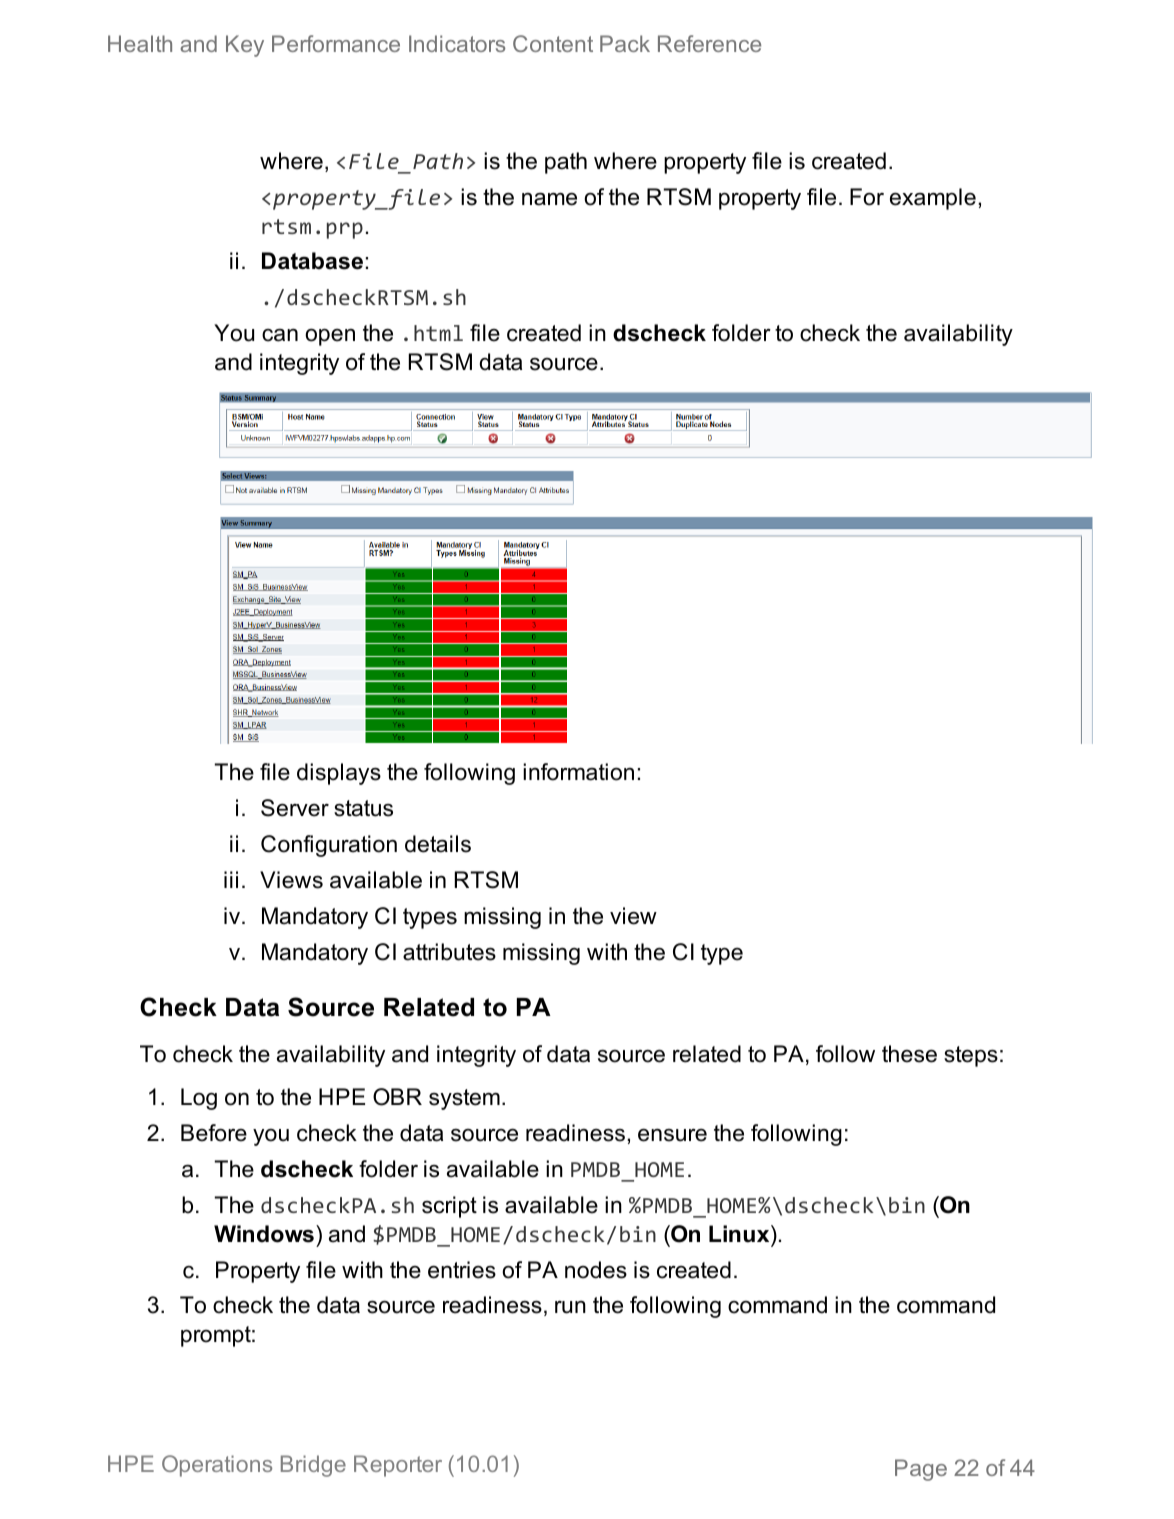  Describe the element at coordinates (245, 46) in the document. I see `Key` at that location.
